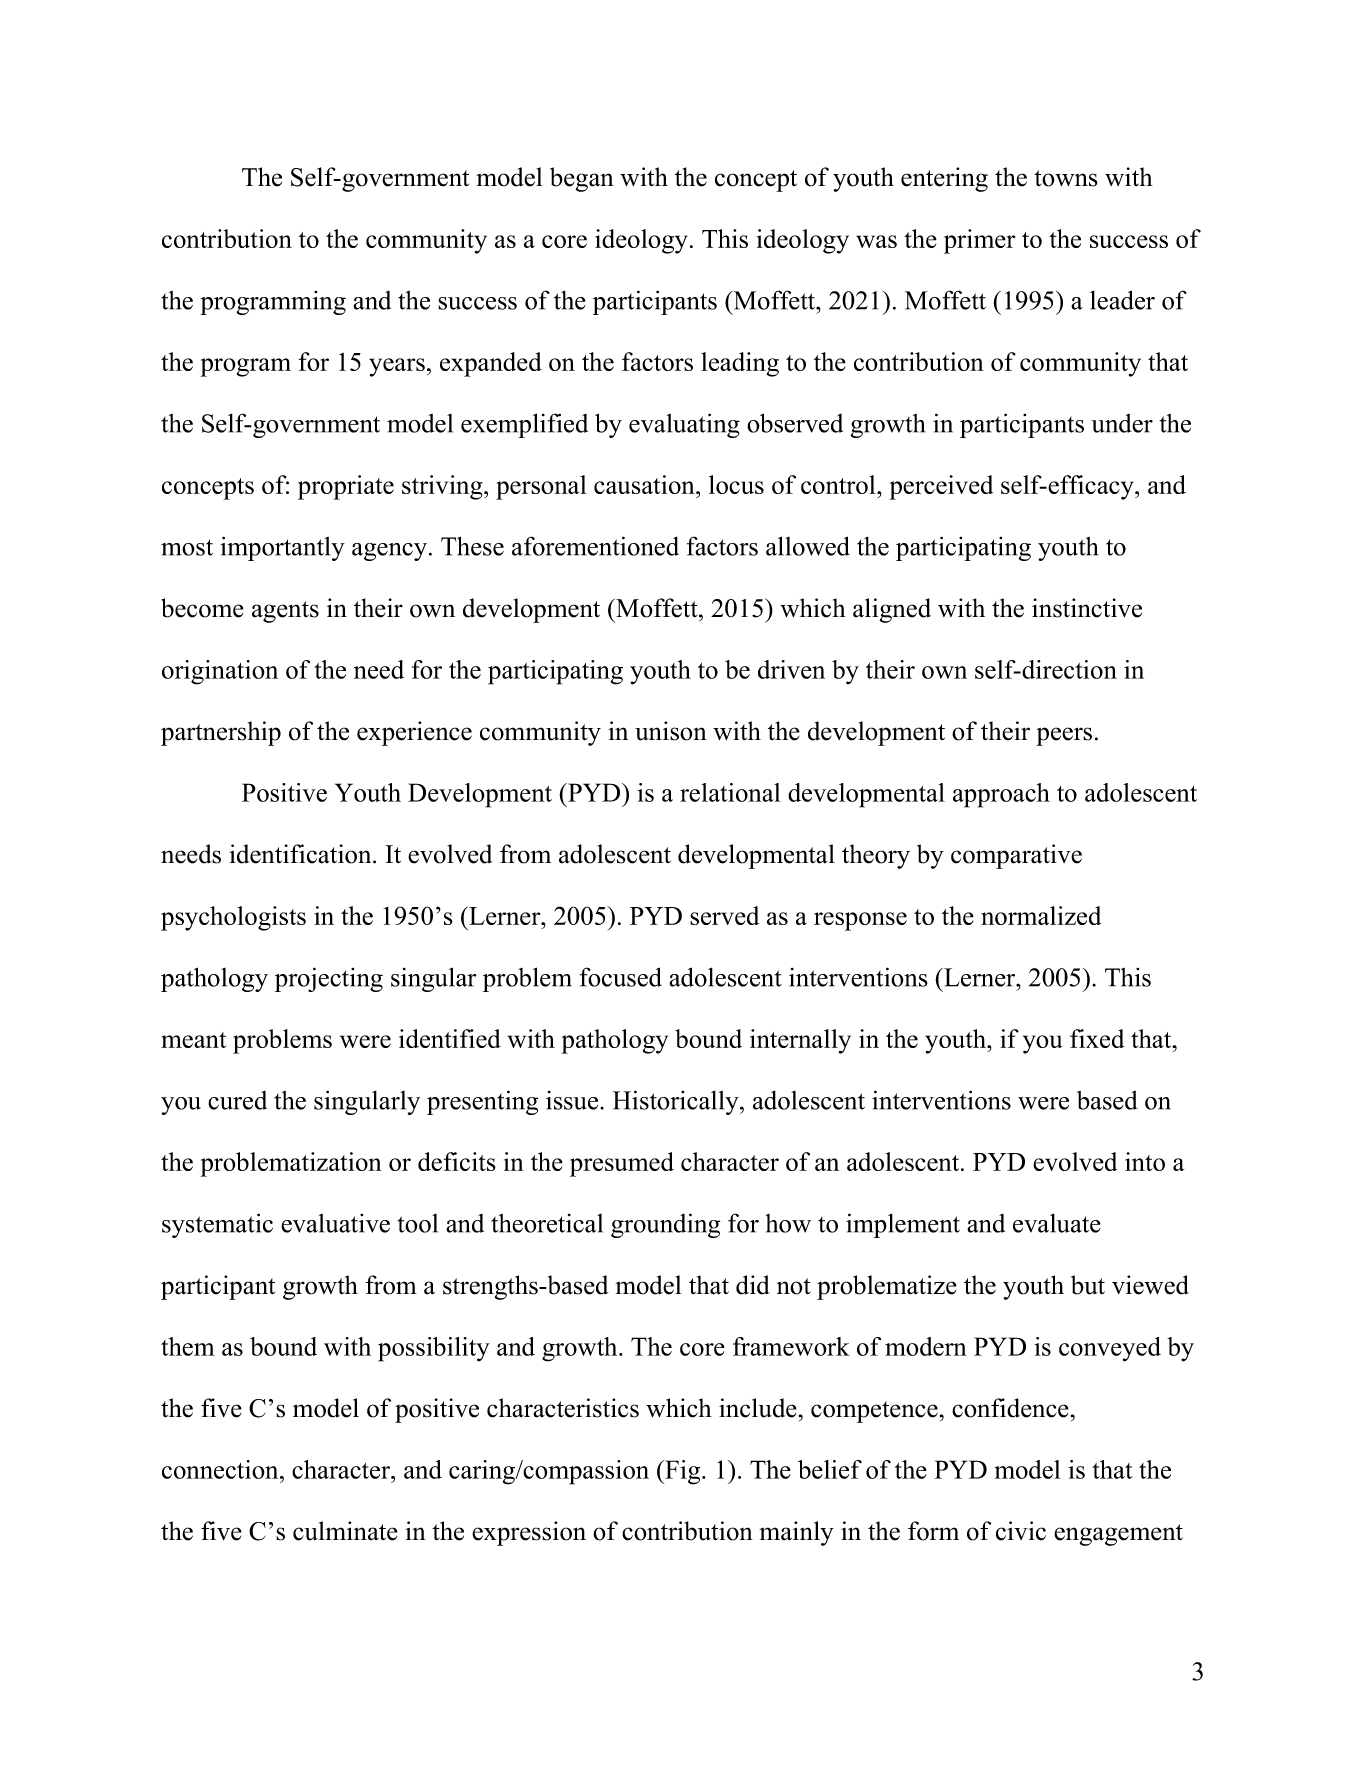  Describe the element at coordinates (665, 1225) in the screenshot. I see `grounding` at that location.
